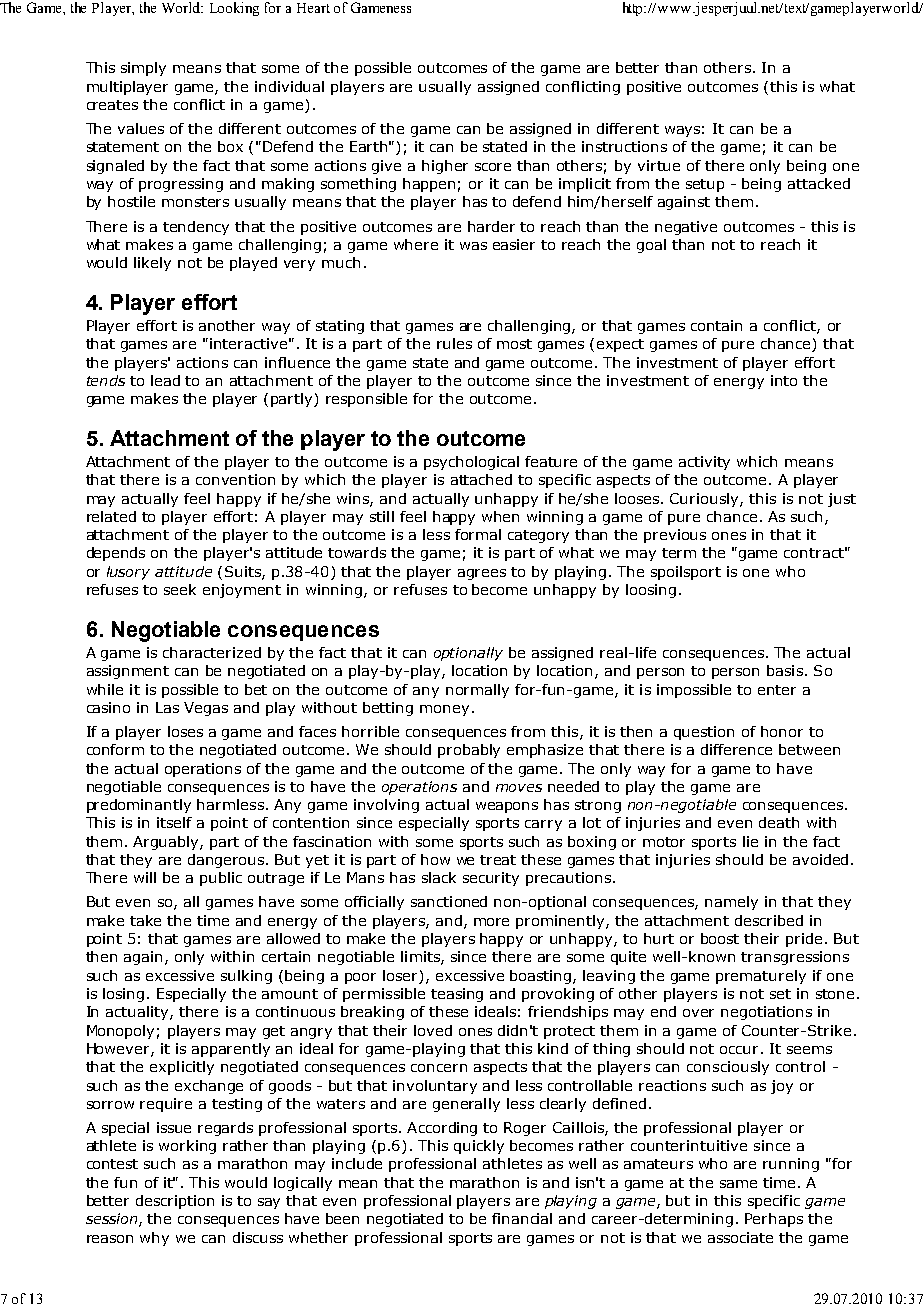 The image size is (924, 1308). What do you see at coordinates (165, 380) in the page?
I see `lead` at bounding box center [165, 380].
